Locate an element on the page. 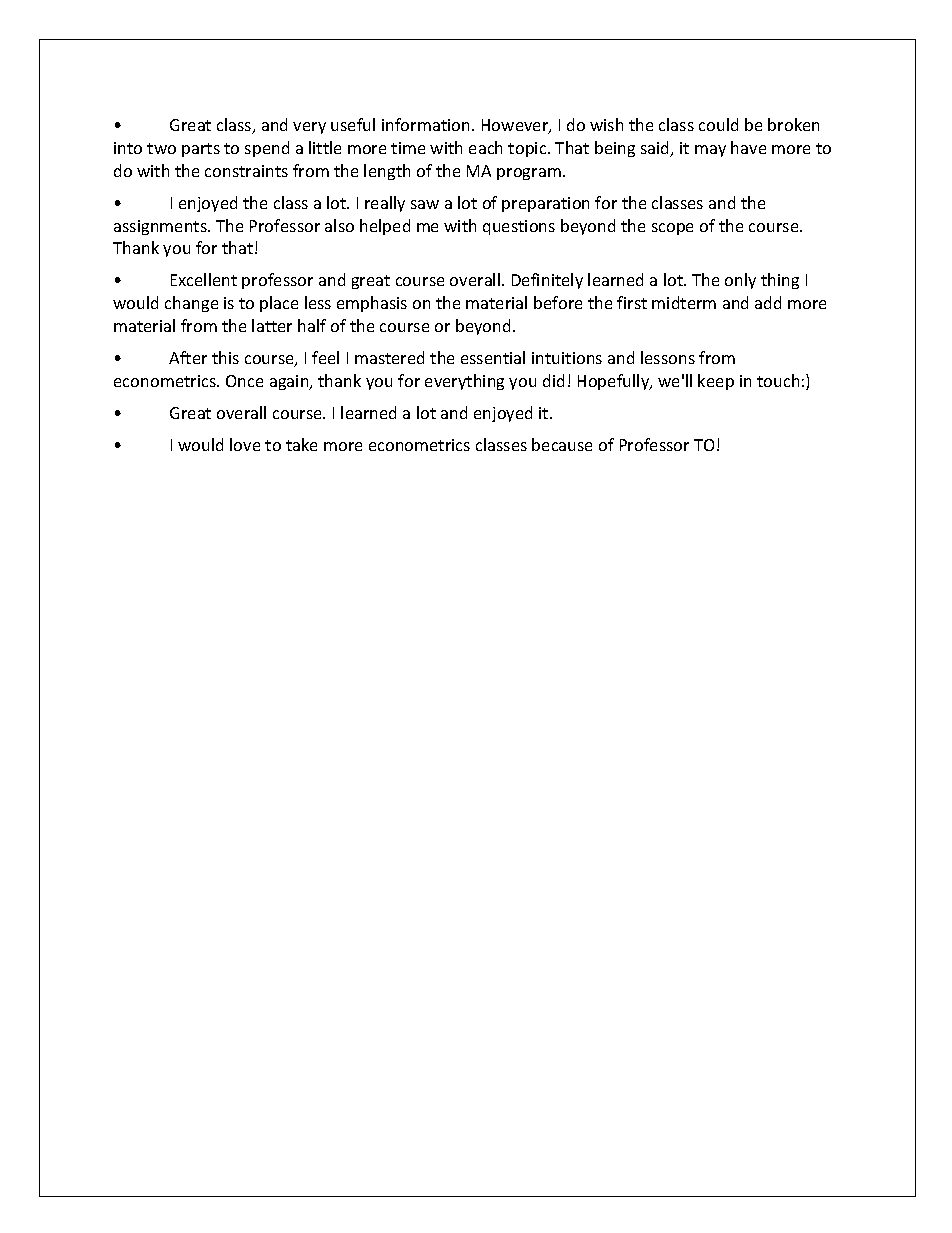  information is located at coordinates (425, 124).
